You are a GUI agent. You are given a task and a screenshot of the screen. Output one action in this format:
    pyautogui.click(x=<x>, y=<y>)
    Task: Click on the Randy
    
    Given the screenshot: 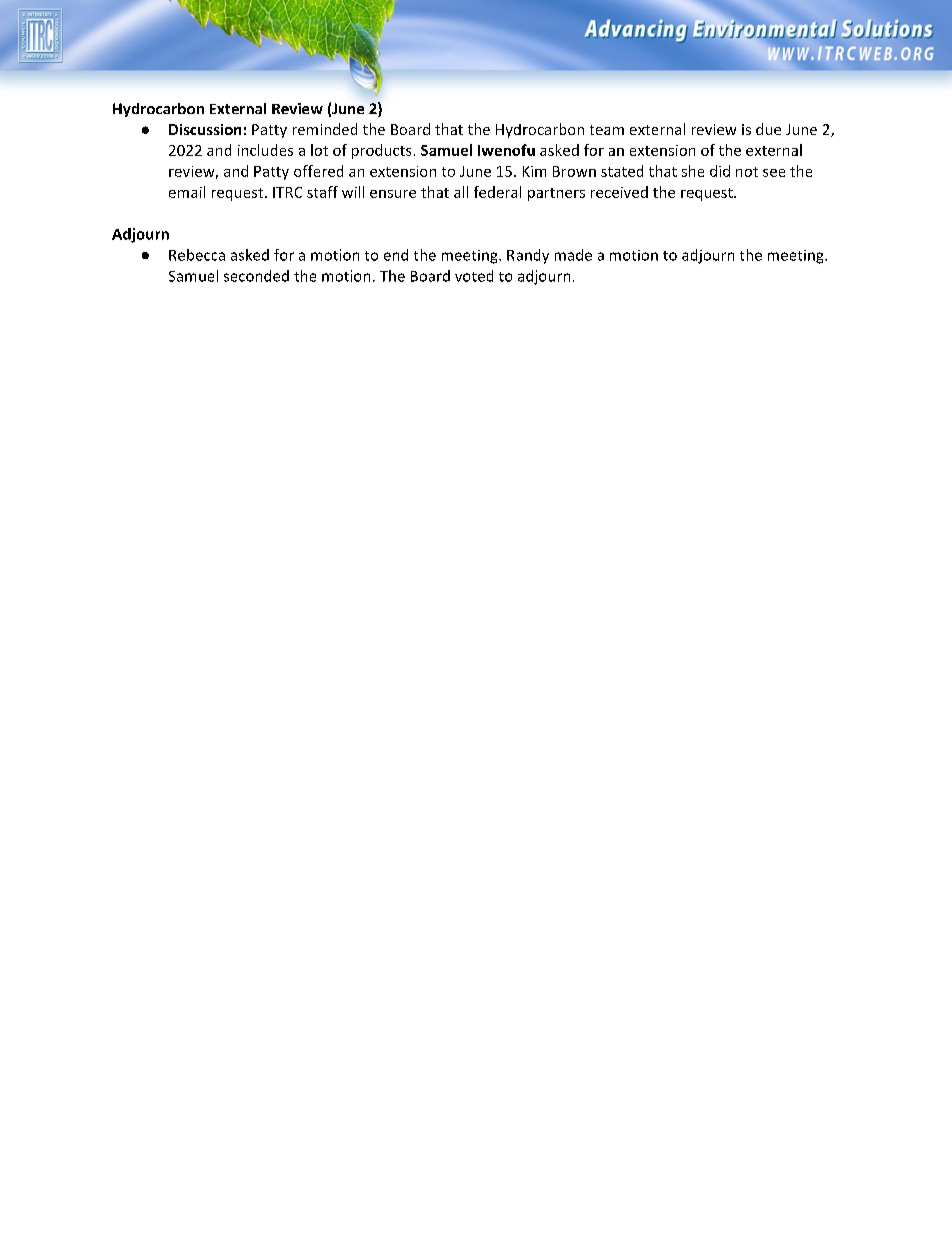 What is the action you would take?
    pyautogui.click(x=528, y=256)
